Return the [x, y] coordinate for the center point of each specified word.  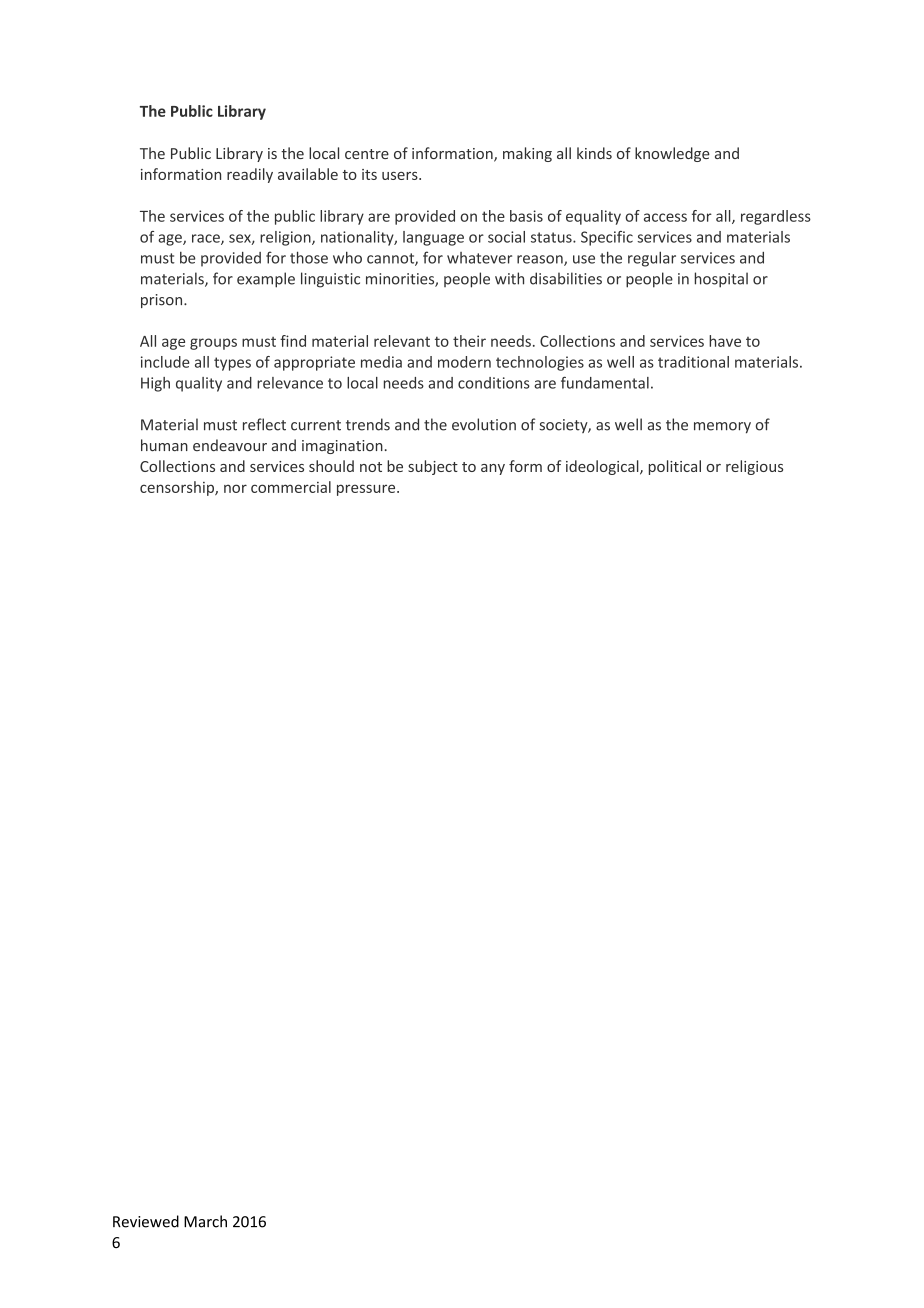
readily [250, 175]
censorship [178, 488]
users [401, 176]
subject [433, 467]
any [493, 469]
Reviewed [146, 1221]
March [205, 1221]
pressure [367, 490]
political [675, 467]
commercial [291, 487]
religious [754, 467]
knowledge [672, 154]
